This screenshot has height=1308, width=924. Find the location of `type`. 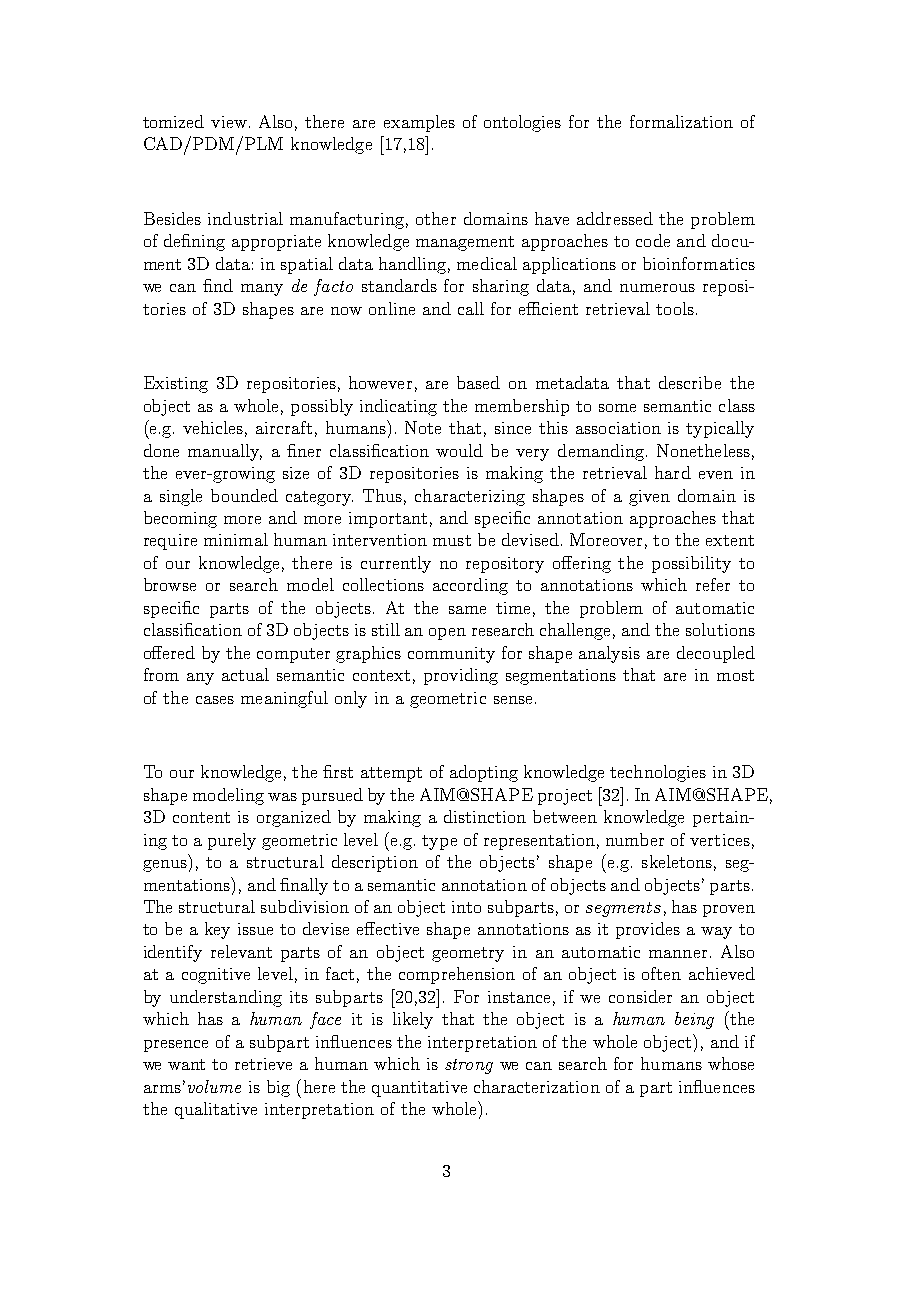

type is located at coordinates (439, 842).
